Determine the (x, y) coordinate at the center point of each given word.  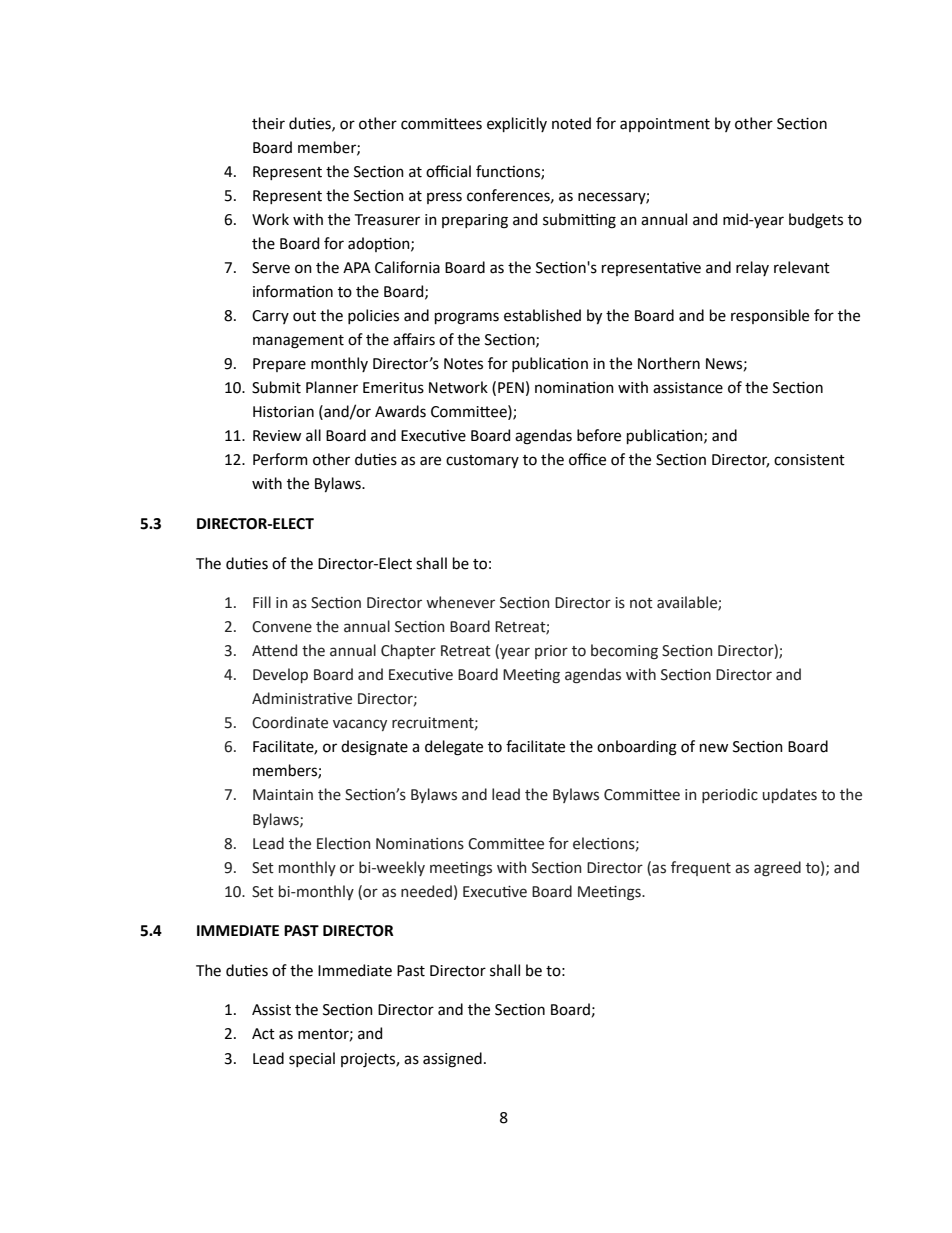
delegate (454, 748)
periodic (730, 795)
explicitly (517, 124)
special (312, 1059)
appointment (665, 125)
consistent (809, 460)
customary (482, 461)
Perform (280, 459)
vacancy (360, 725)
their (268, 123)
